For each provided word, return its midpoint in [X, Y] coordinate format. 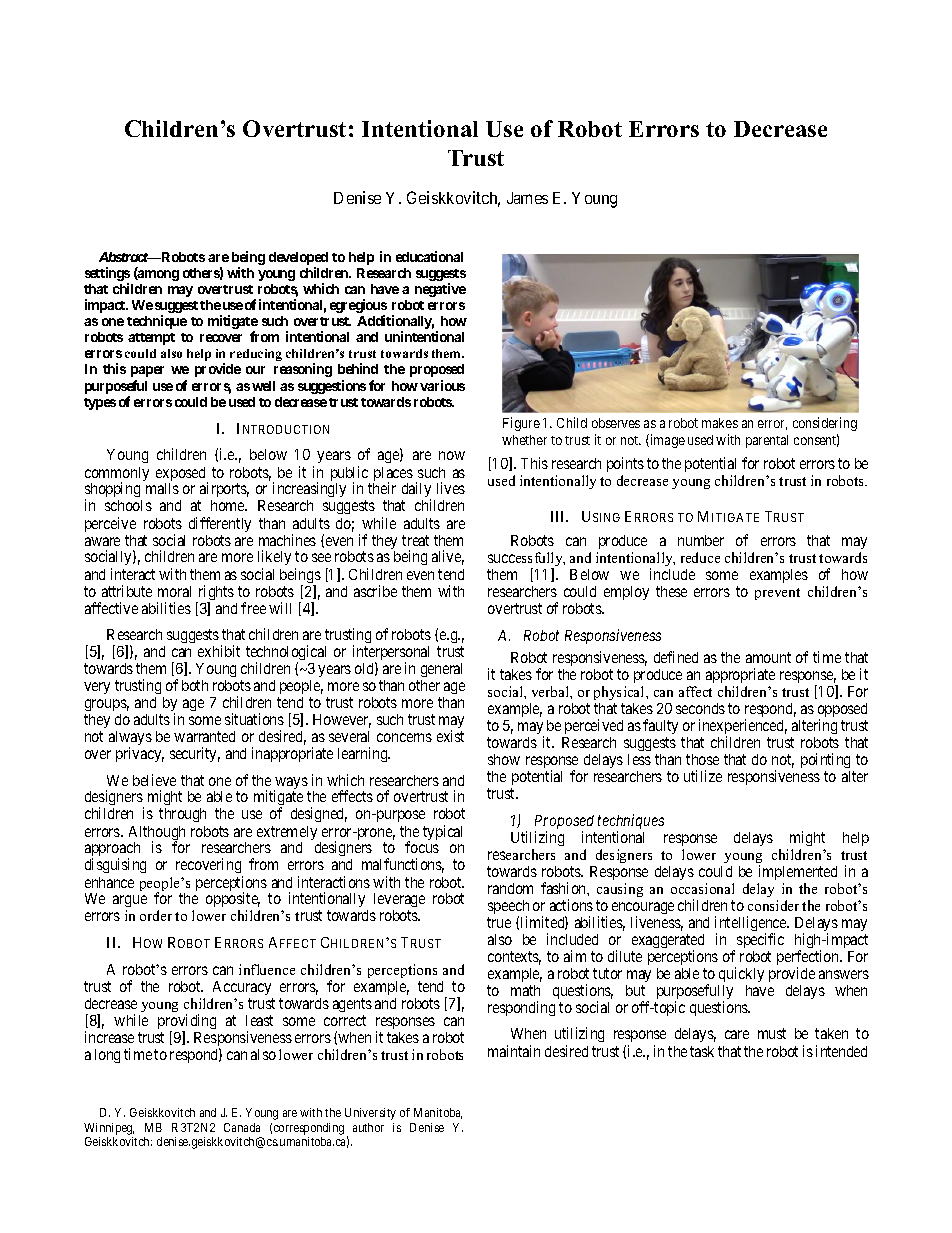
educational [429, 256]
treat [415, 540]
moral [174, 591]
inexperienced [743, 728]
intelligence [752, 925]
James [527, 198]
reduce [700, 557]
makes [720, 423]
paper [147, 371]
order [156, 915]
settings [107, 275]
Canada [242, 1127]
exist [450, 736]
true [499, 922]
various [442, 385]
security [195, 754]
